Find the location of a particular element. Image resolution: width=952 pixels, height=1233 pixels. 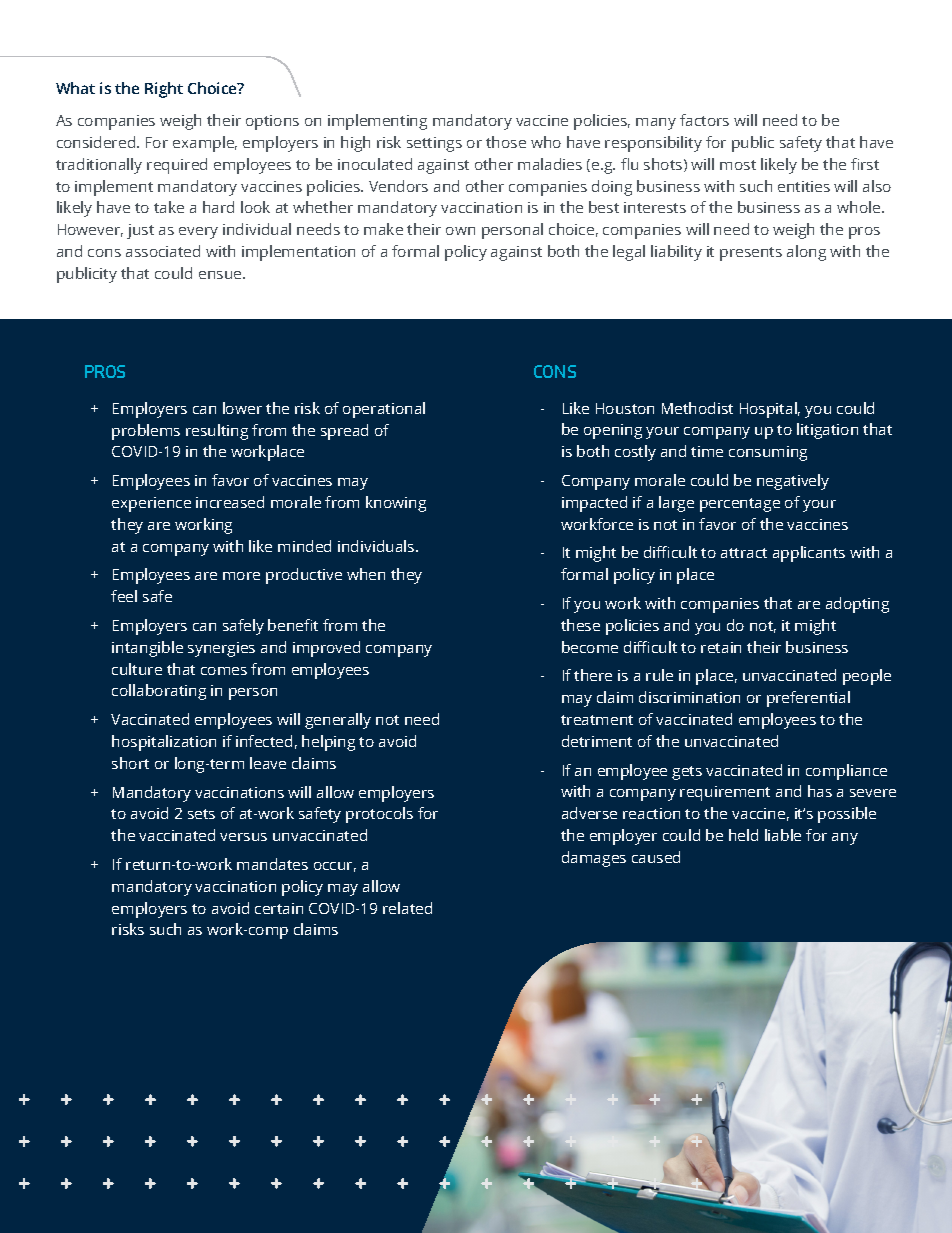

intangible is located at coordinates (147, 649).
